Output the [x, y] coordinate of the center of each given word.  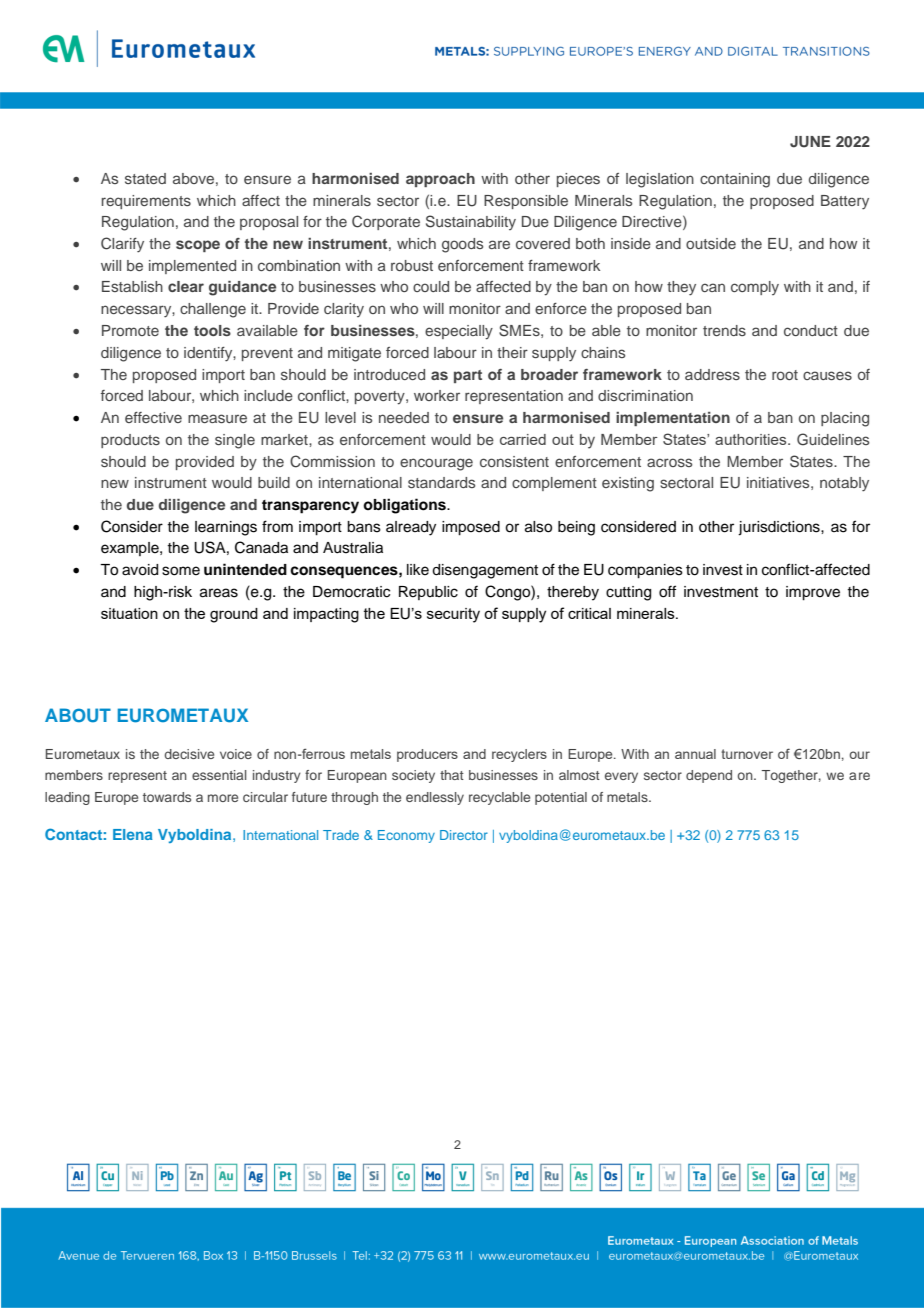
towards [167, 797]
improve [813, 593]
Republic [428, 593]
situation [129, 613]
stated [145, 178]
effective [153, 417]
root [785, 375]
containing [735, 180]
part [468, 376]
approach [440, 180]
